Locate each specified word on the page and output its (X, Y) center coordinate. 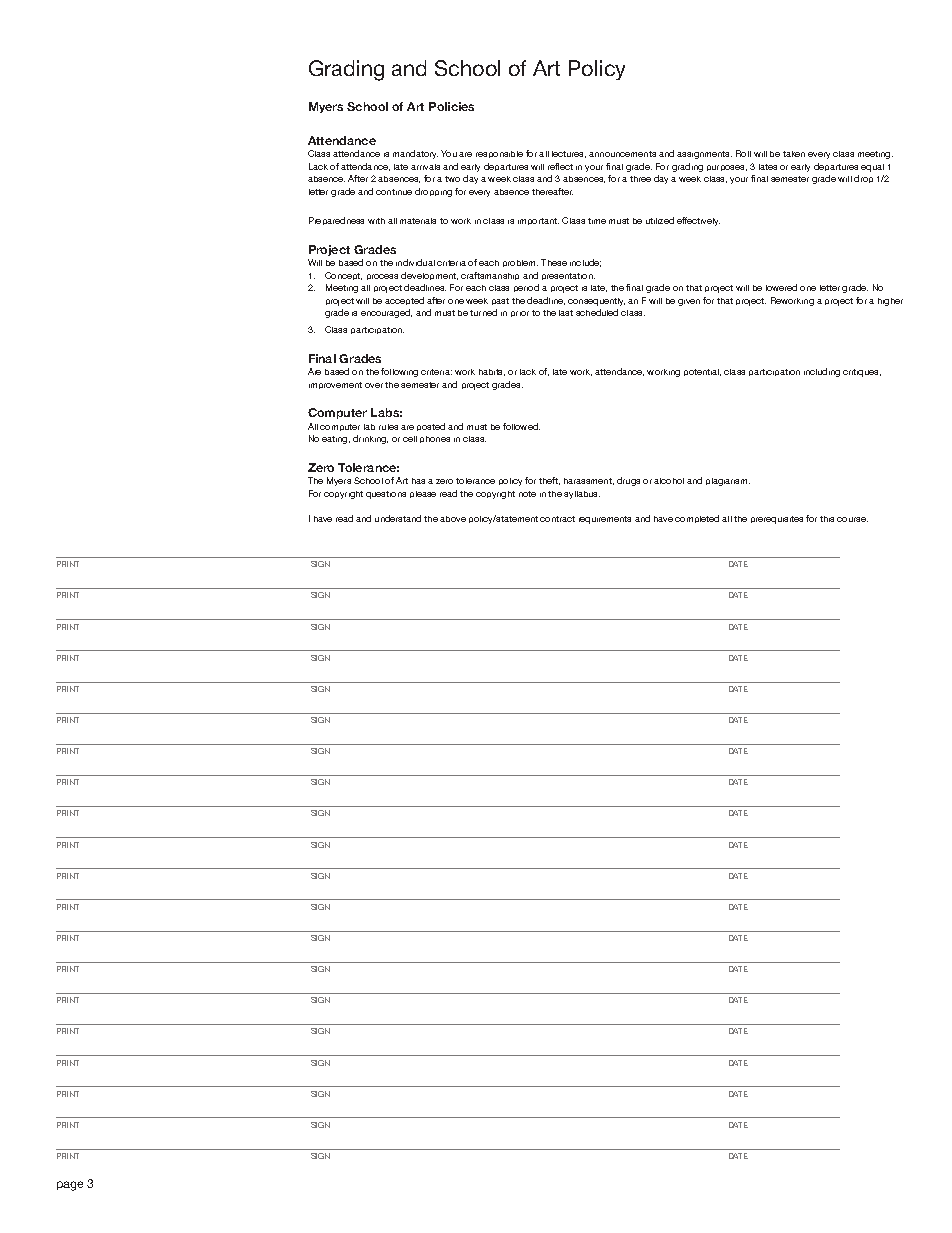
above (453, 519)
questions (386, 495)
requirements (605, 520)
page (70, 1186)
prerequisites (777, 520)
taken (794, 154)
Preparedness (336, 221)
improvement (335, 385)
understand (398, 518)
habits (492, 372)
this (827, 519)
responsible (499, 154)
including (822, 372)
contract (557, 519)
